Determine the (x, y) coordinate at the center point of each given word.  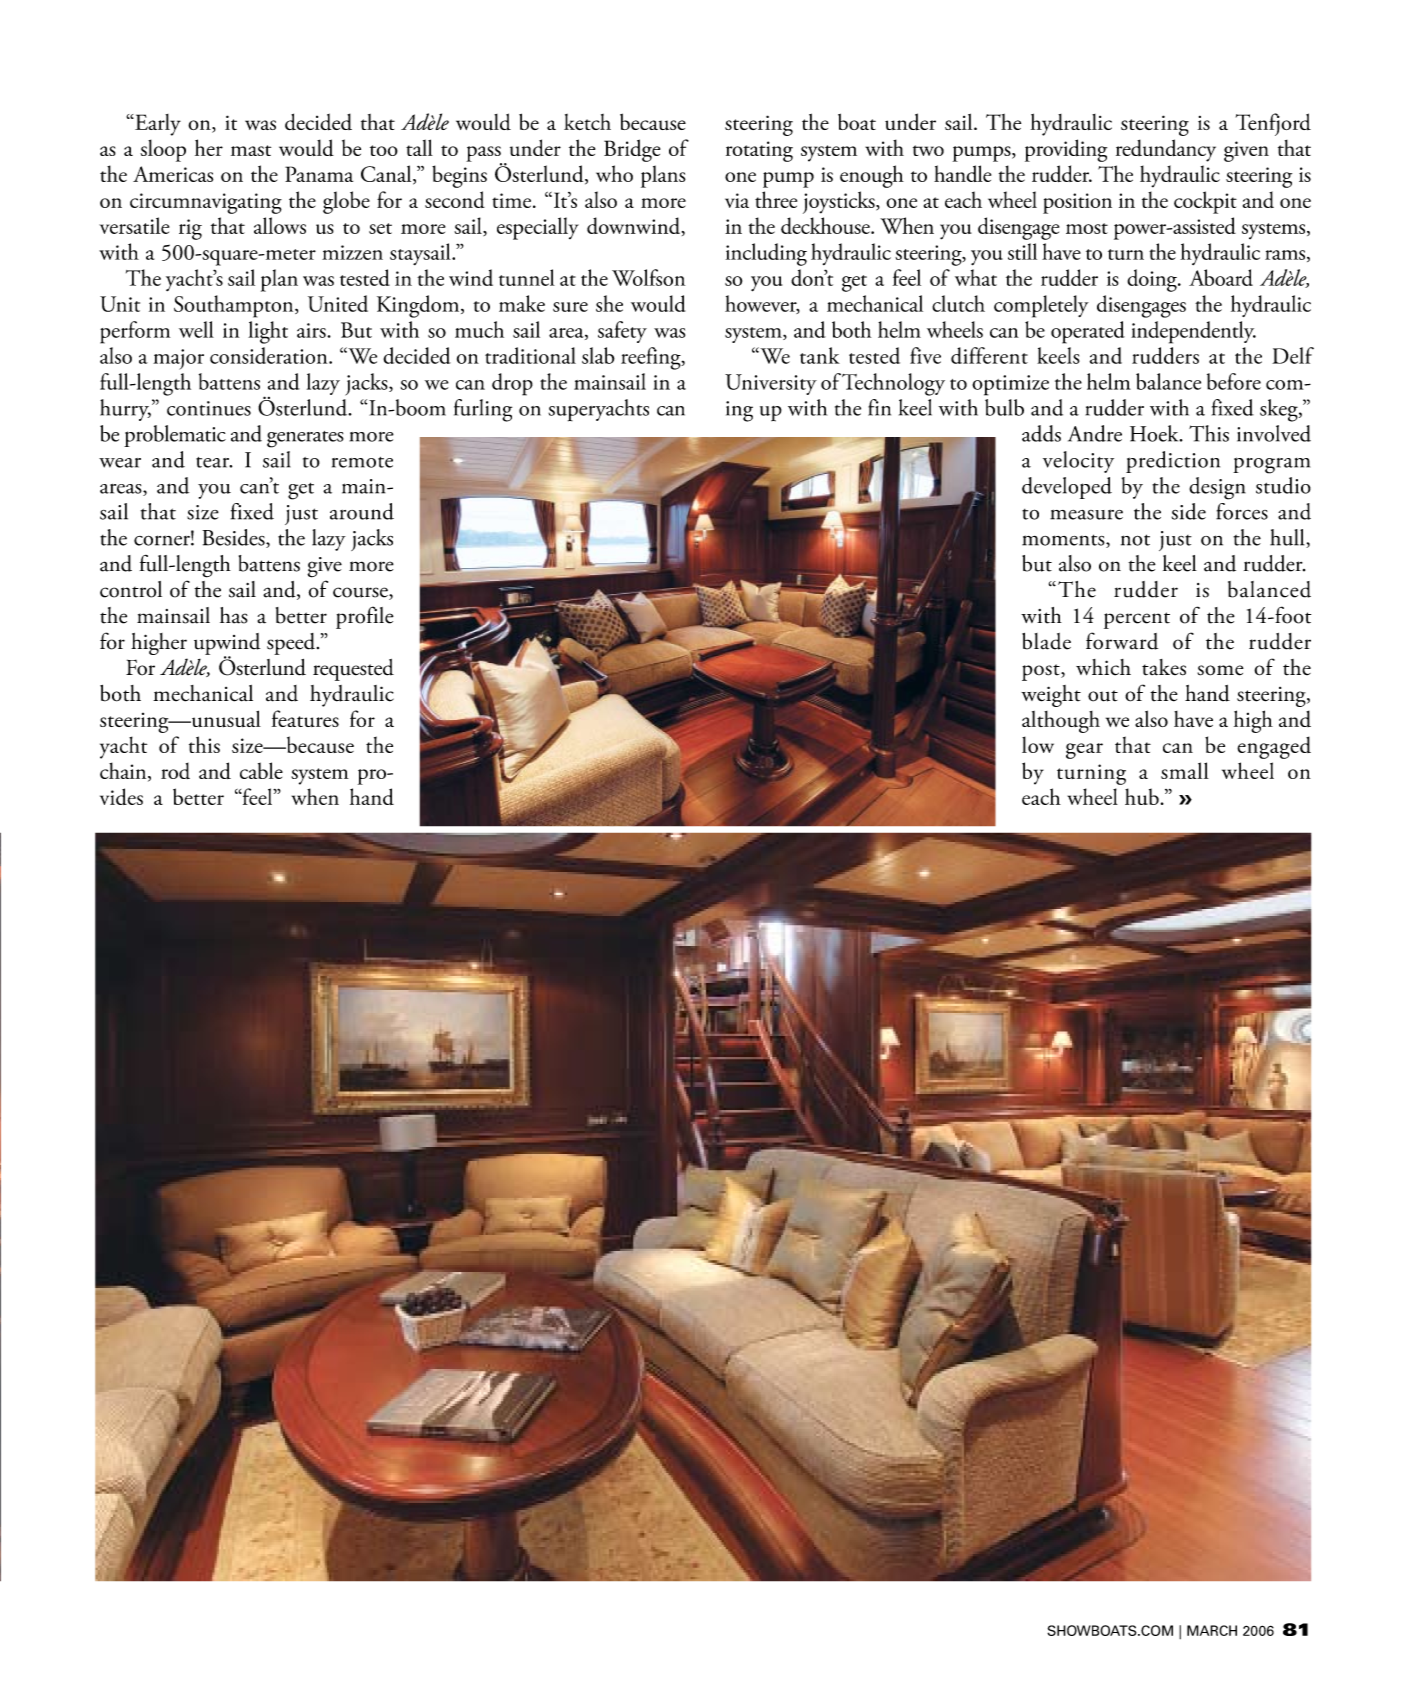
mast (251, 150)
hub (1142, 796)
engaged (1274, 747)
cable (261, 770)
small (1185, 770)
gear (1084, 751)
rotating (759, 151)
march (1212, 1630)
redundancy (1166, 150)
